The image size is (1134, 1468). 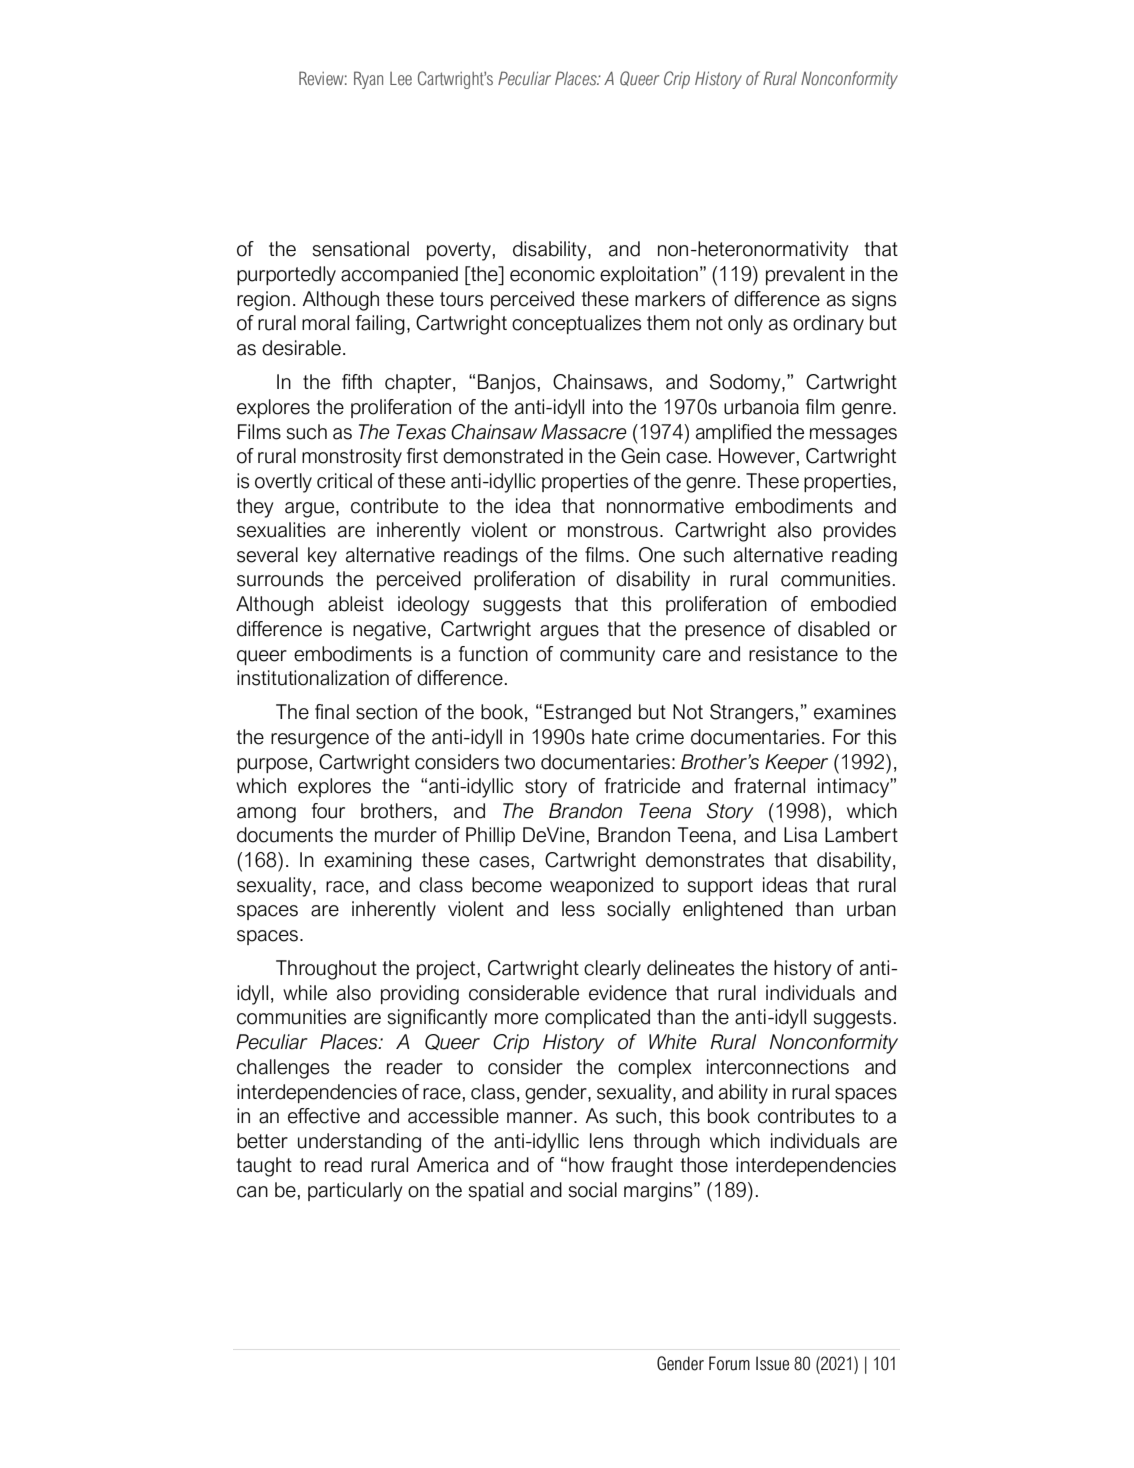 What do you see at coordinates (352, 458) in the screenshot?
I see `monstrosity` at bounding box center [352, 458].
